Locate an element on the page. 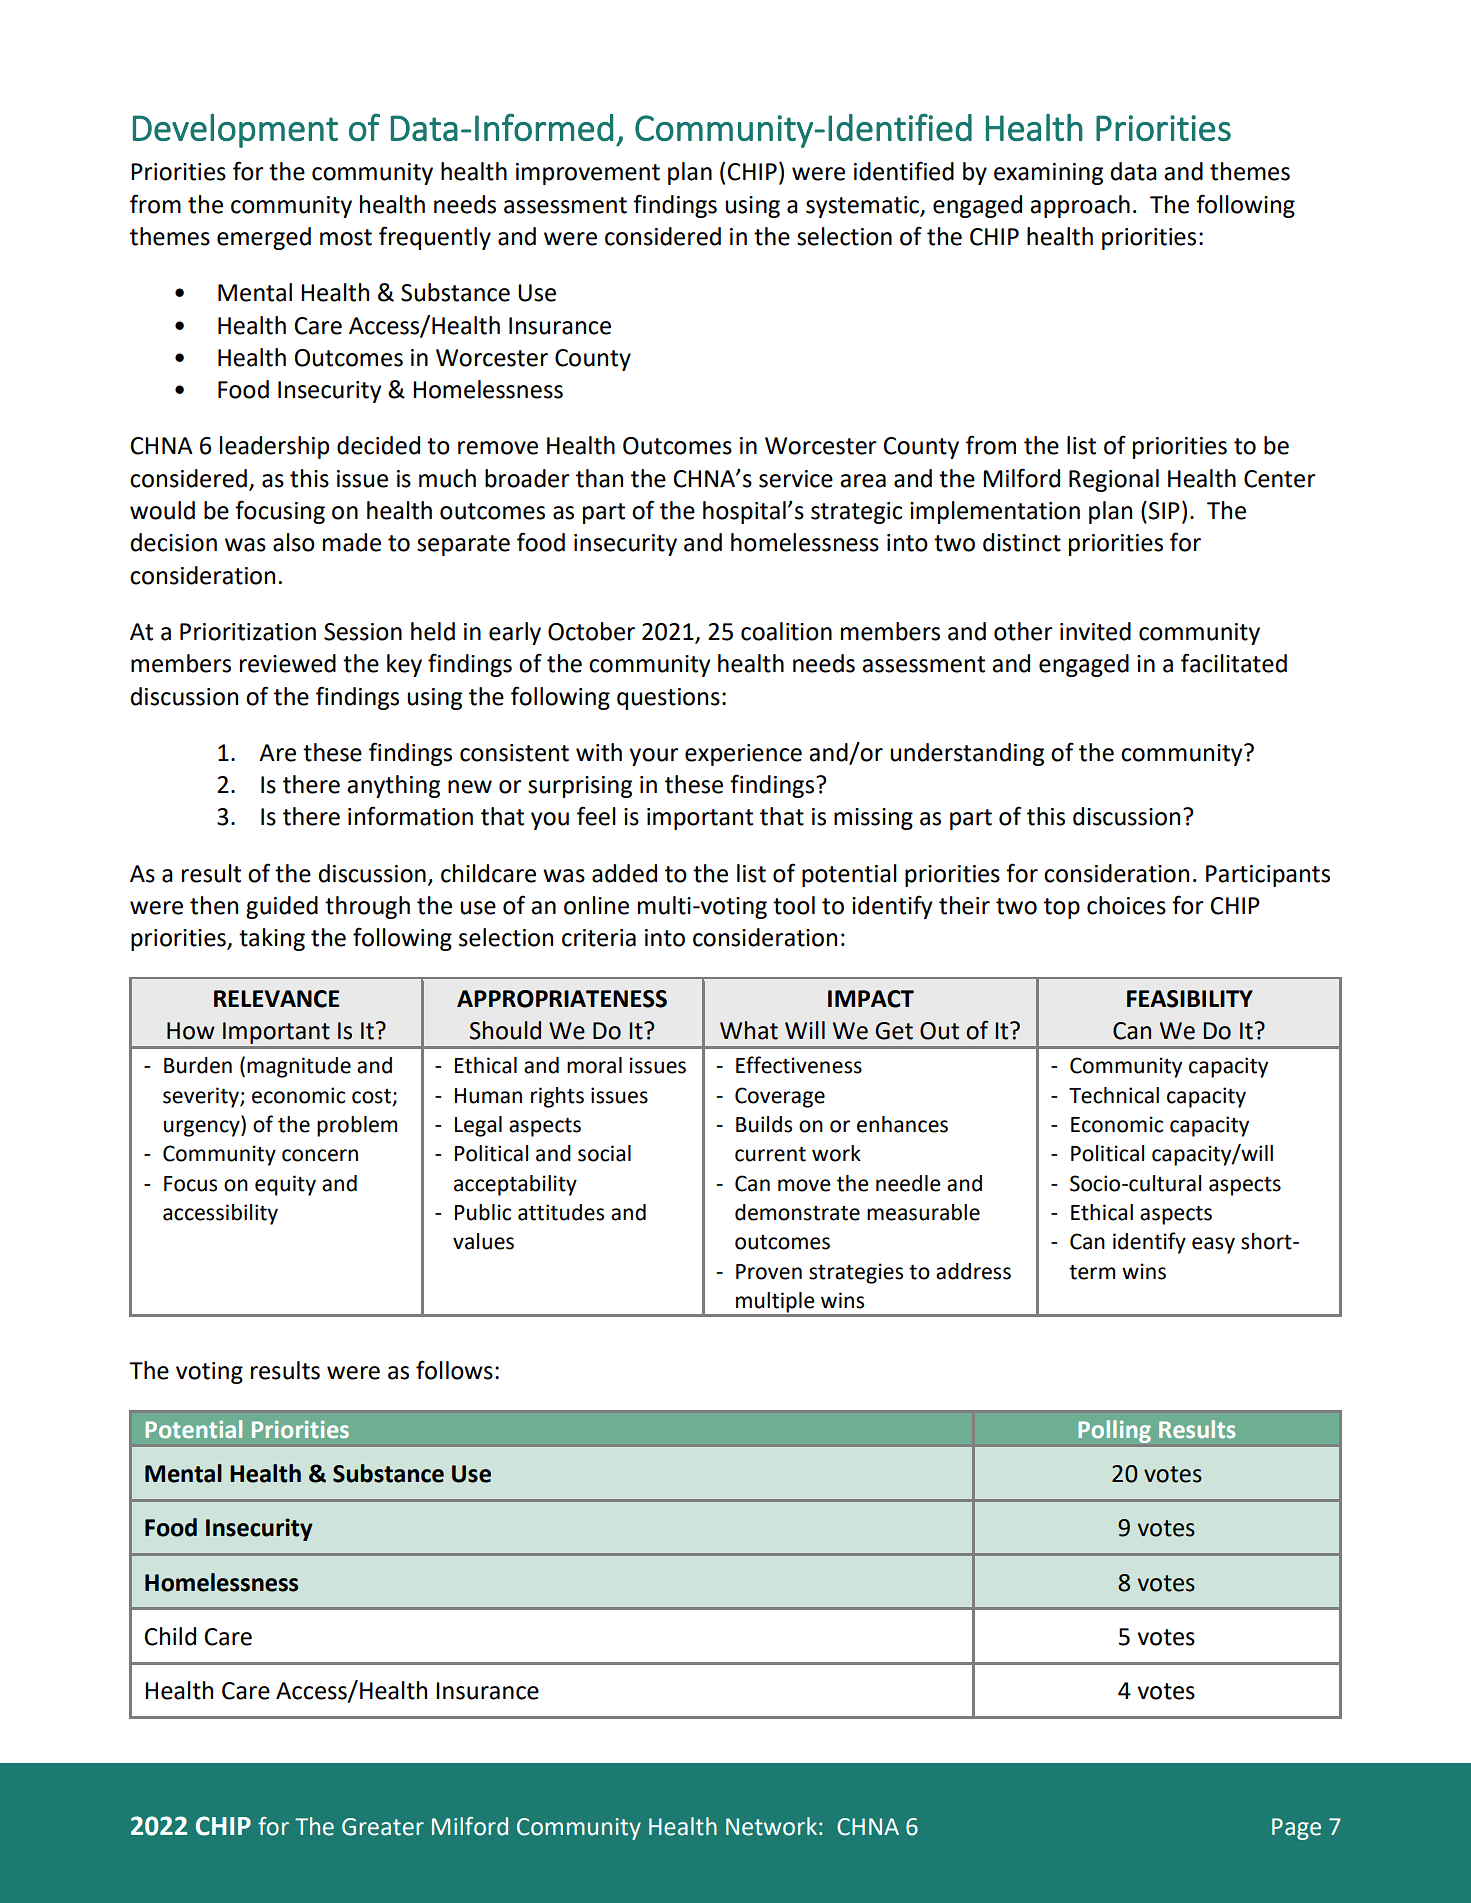  SIP is located at coordinates (1164, 511).
